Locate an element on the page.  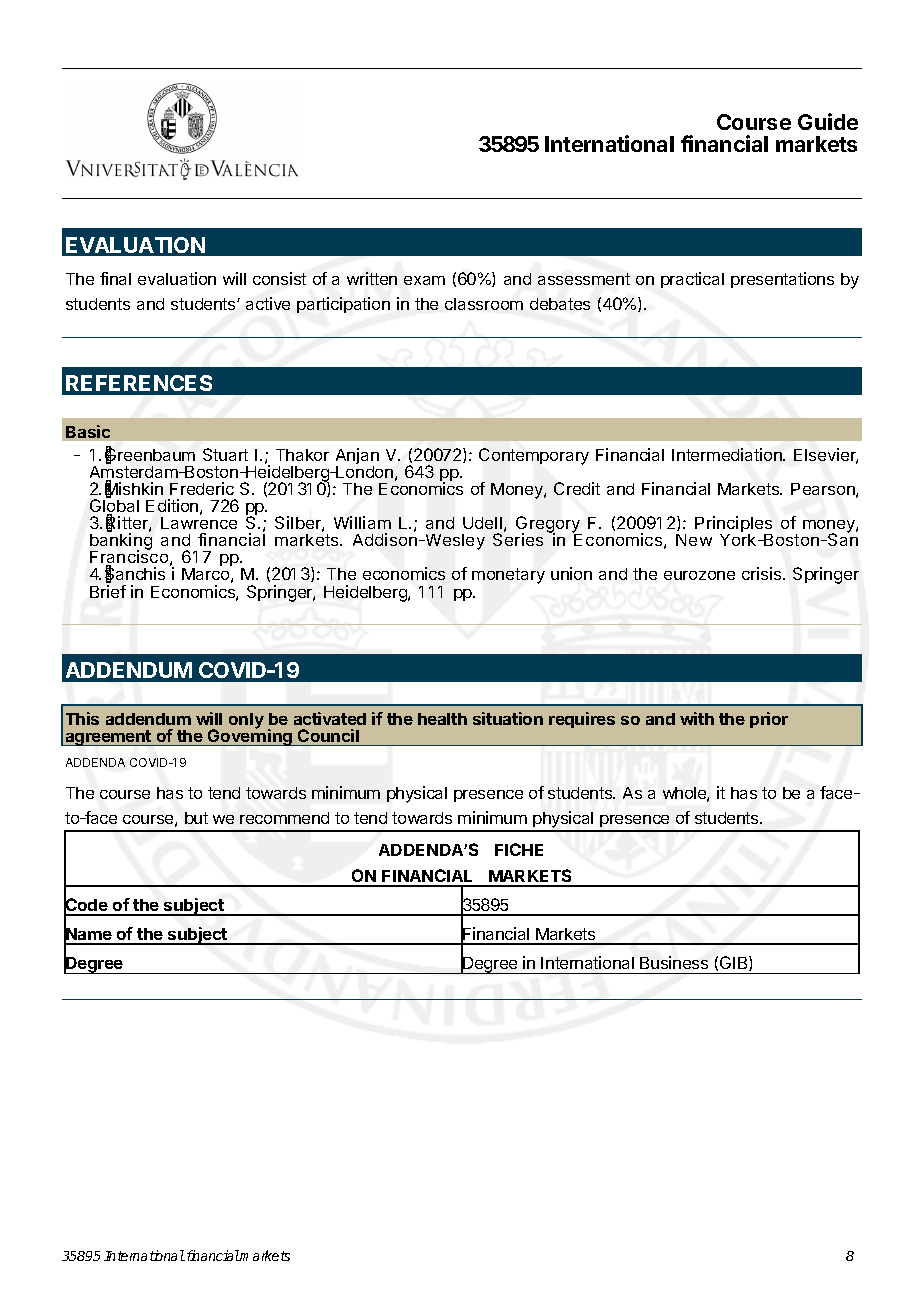
prior is located at coordinates (769, 720).
